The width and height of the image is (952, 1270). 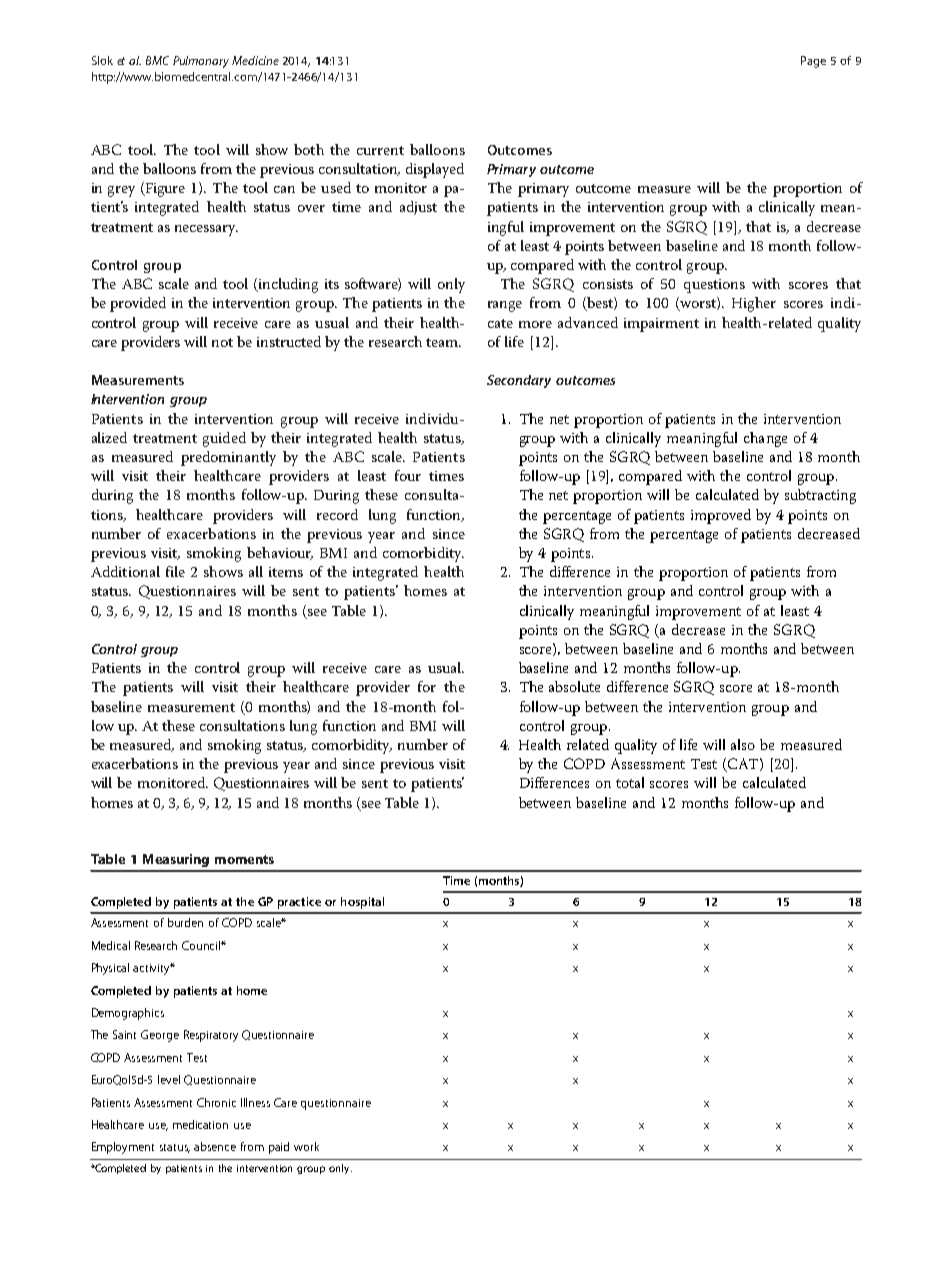 I want to click on Page, so click(x=813, y=62).
